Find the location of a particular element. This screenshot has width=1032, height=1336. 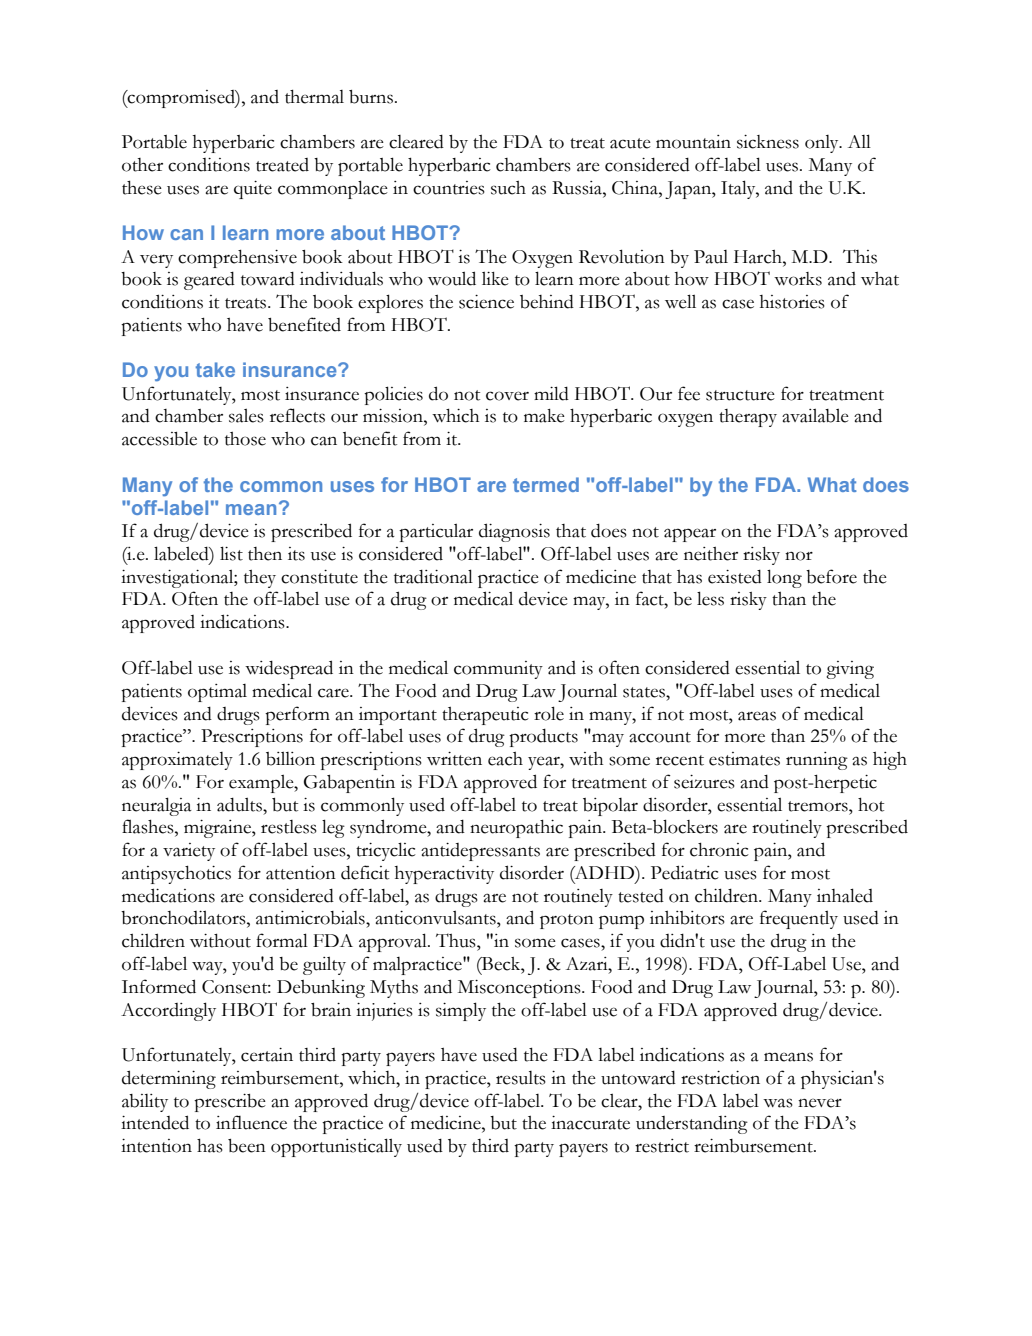

long is located at coordinates (784, 578).
